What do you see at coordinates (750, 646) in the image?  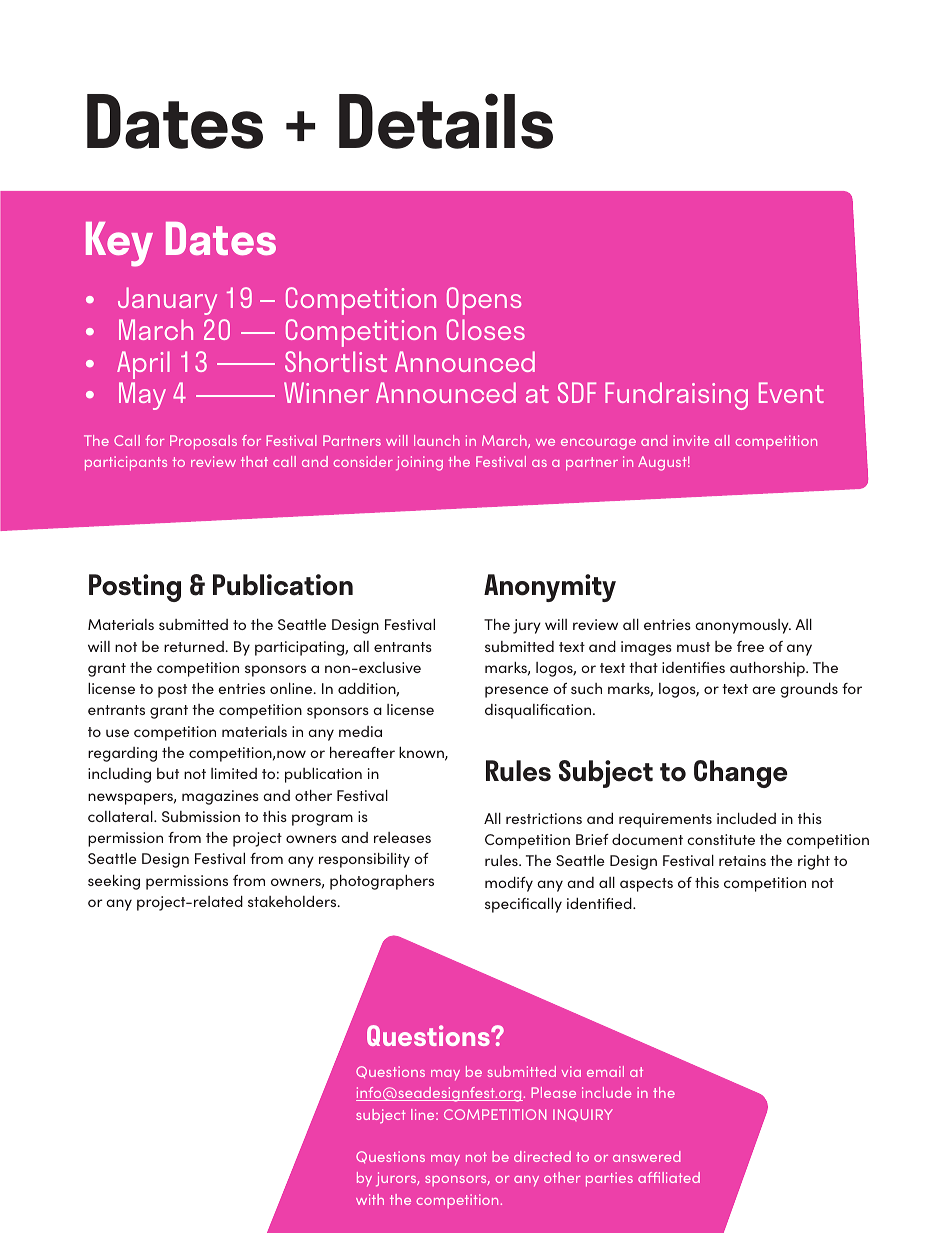 I see `free` at bounding box center [750, 646].
